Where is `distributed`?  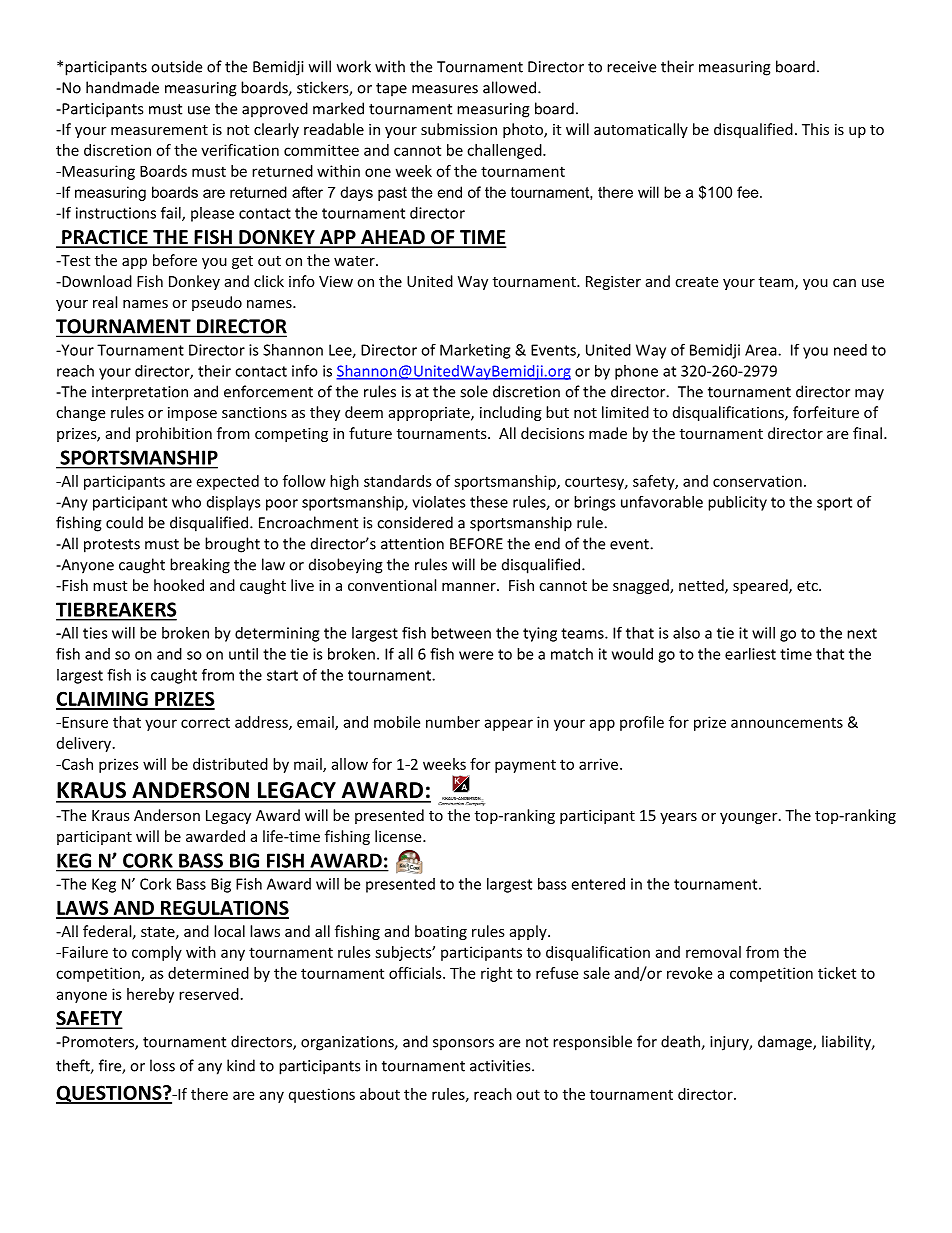 distributed is located at coordinates (230, 764).
